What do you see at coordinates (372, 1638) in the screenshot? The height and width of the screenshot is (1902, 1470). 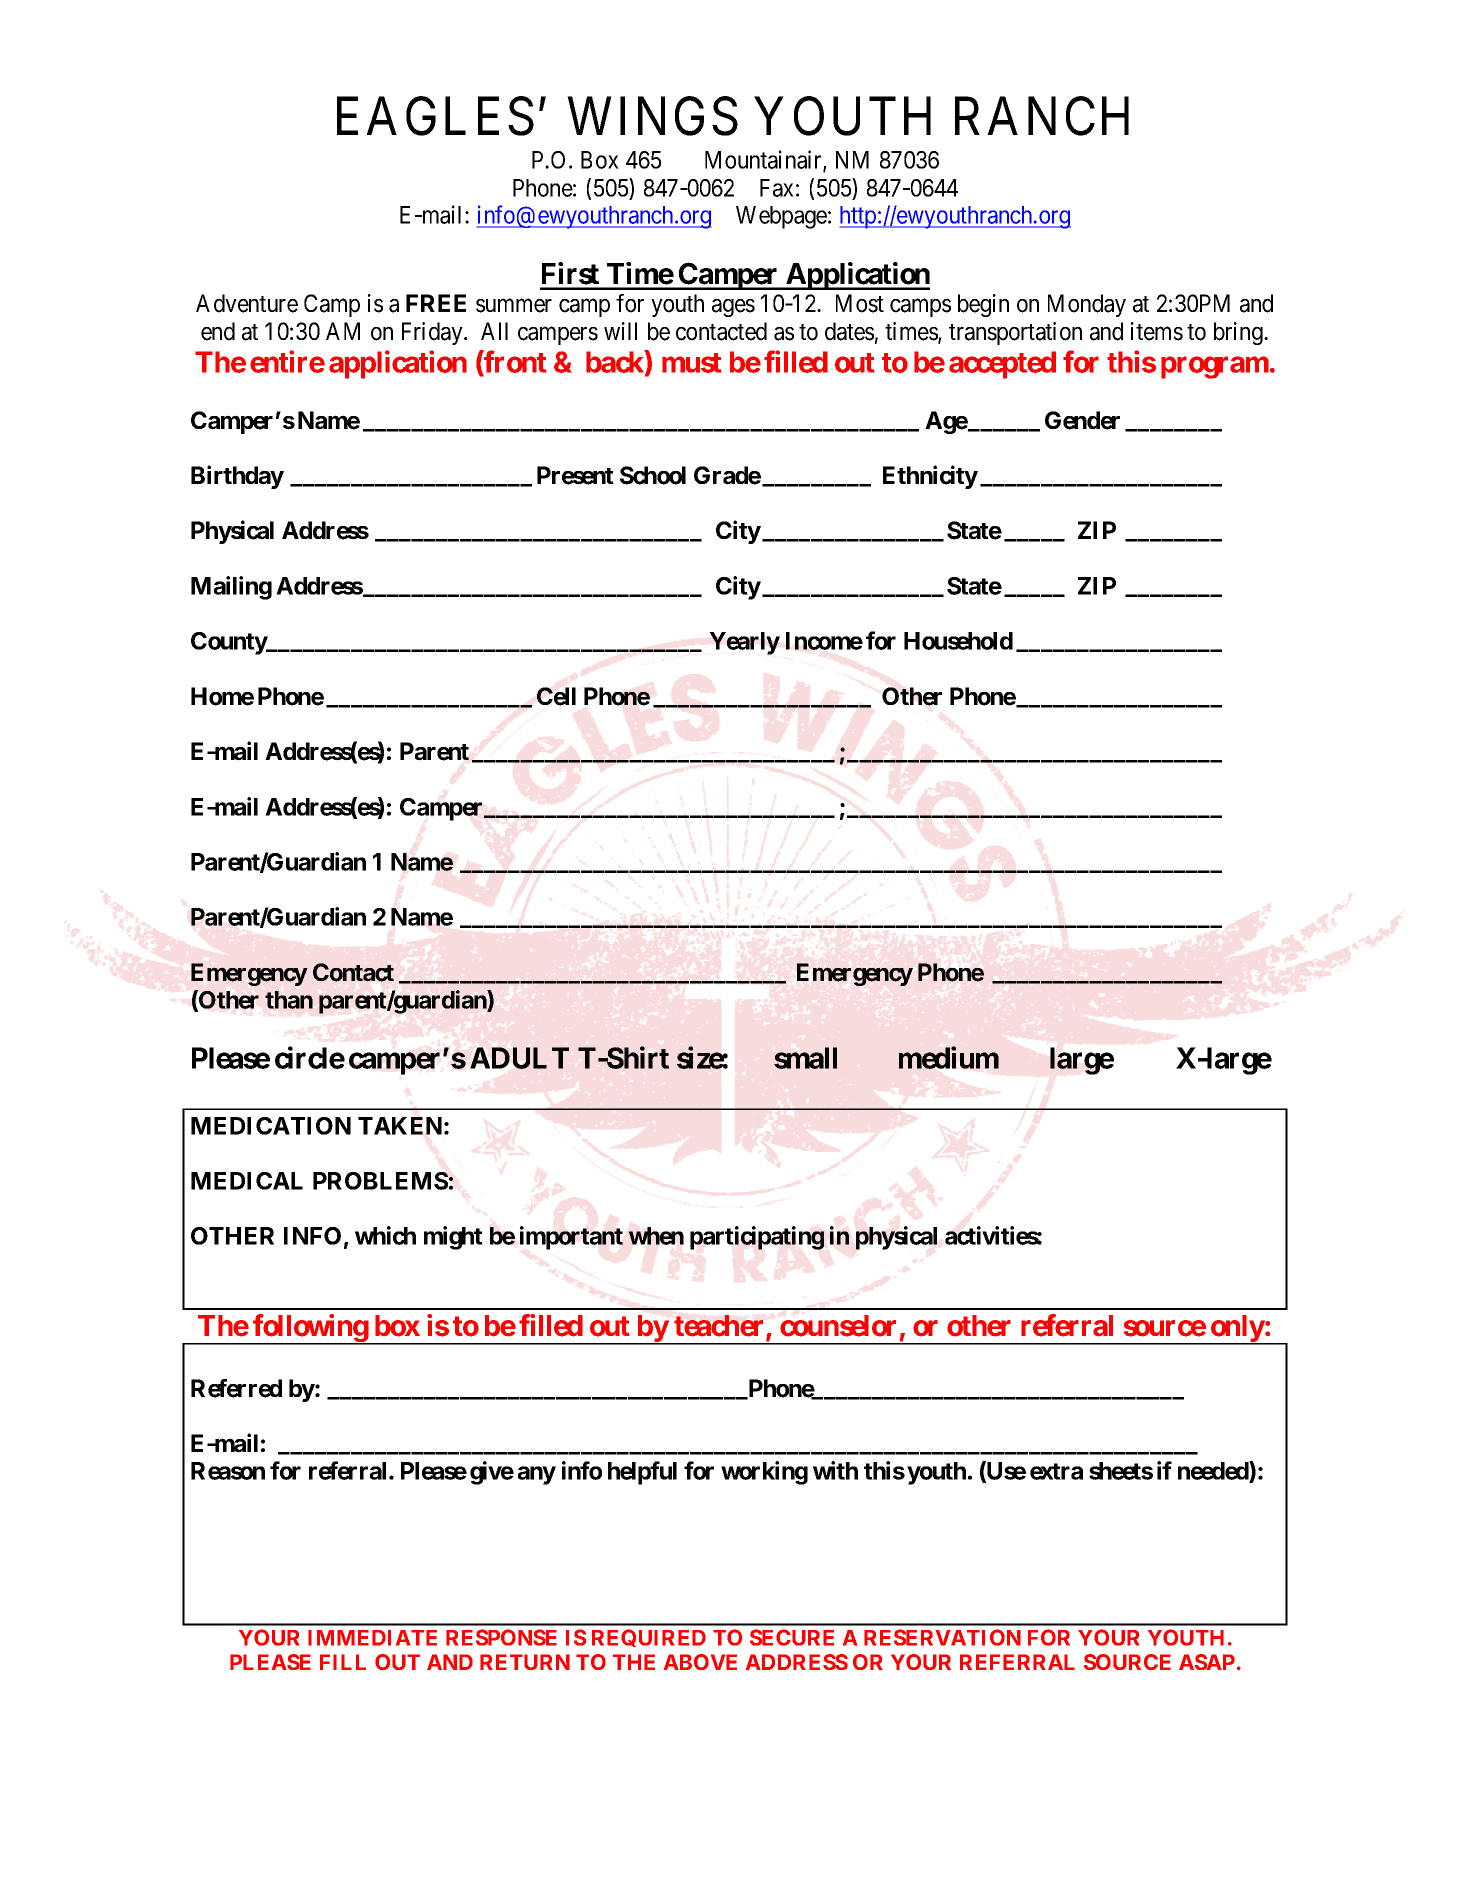 I see `IMMEDIATE` at bounding box center [372, 1638].
